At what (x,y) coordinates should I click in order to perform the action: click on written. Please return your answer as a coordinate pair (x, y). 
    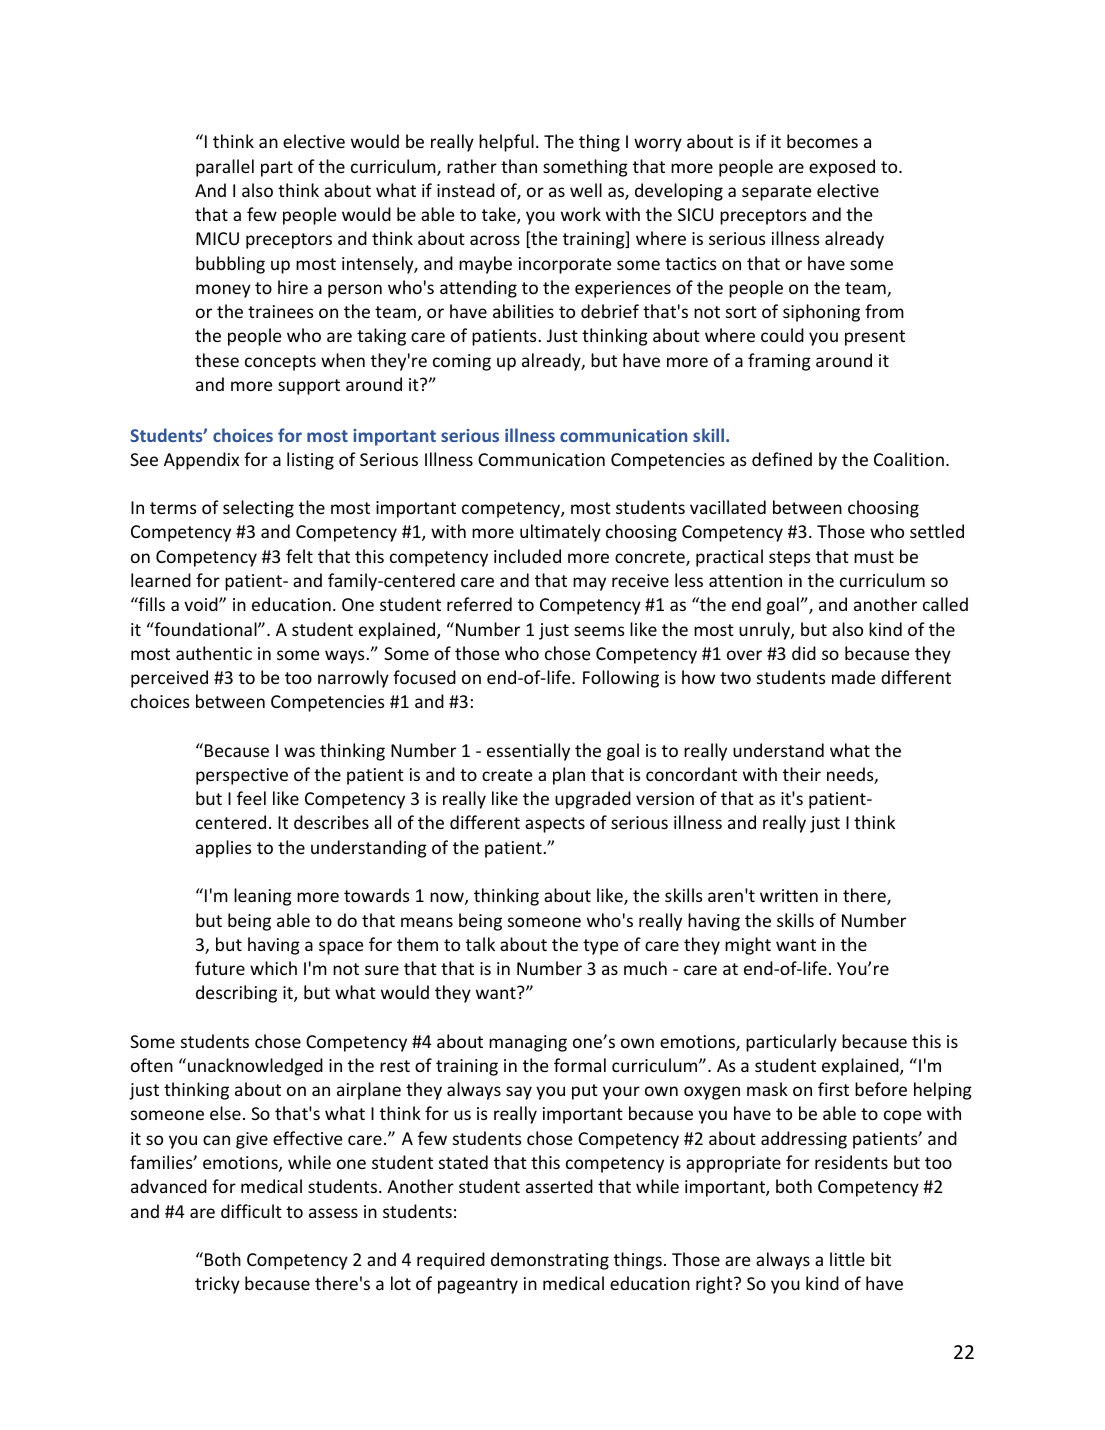
    Looking at the image, I should click on (789, 895).
